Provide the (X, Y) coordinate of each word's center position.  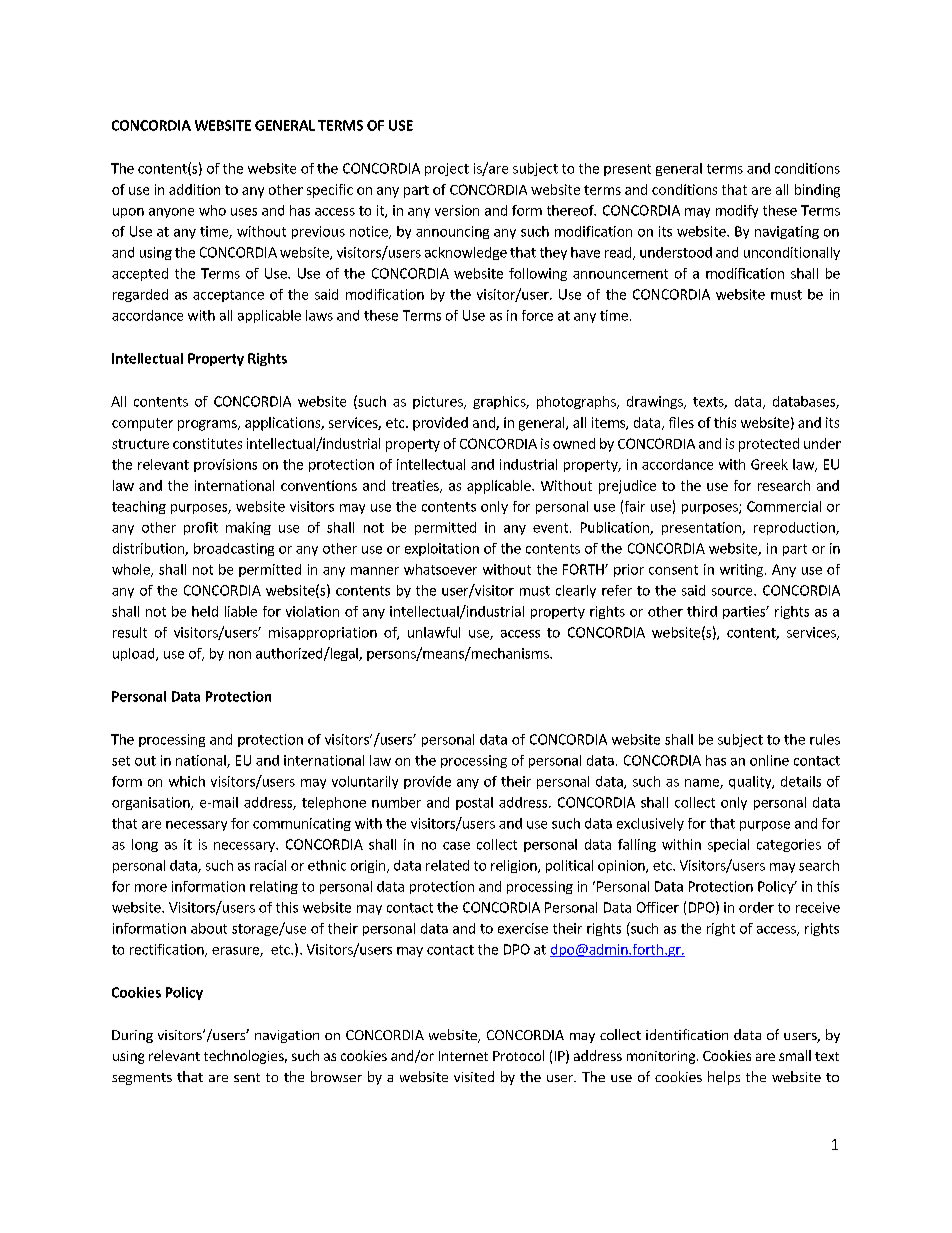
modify (737, 211)
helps (724, 1078)
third (702, 611)
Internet (463, 1056)
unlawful (434, 632)
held (205, 611)
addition (194, 189)
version (457, 210)
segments (142, 1079)
